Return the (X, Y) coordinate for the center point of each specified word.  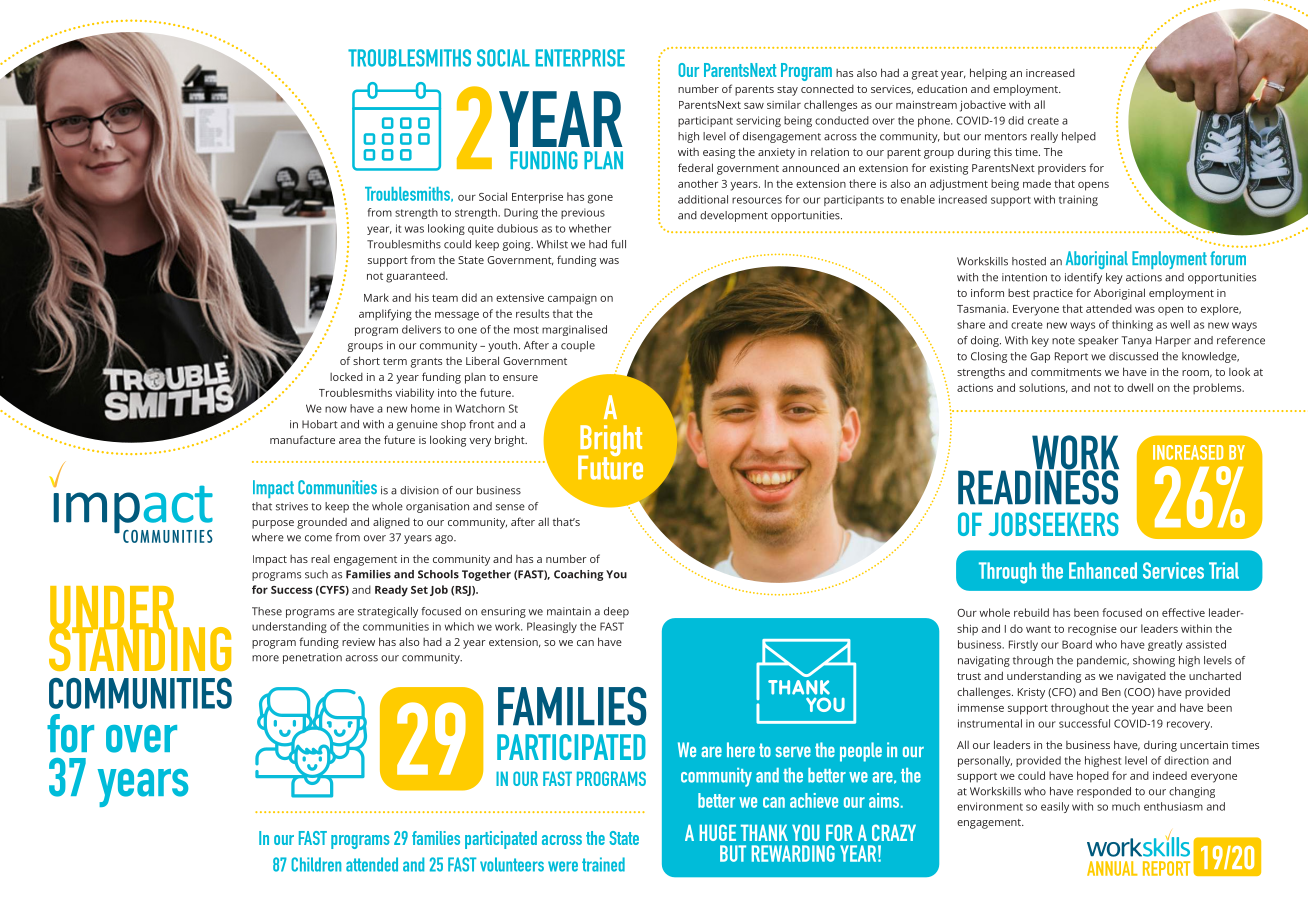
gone (600, 199)
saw (754, 106)
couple (578, 346)
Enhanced (1103, 570)
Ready (391, 591)
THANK (764, 833)
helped (1079, 137)
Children (316, 864)
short (366, 360)
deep (616, 612)
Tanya (1136, 341)
